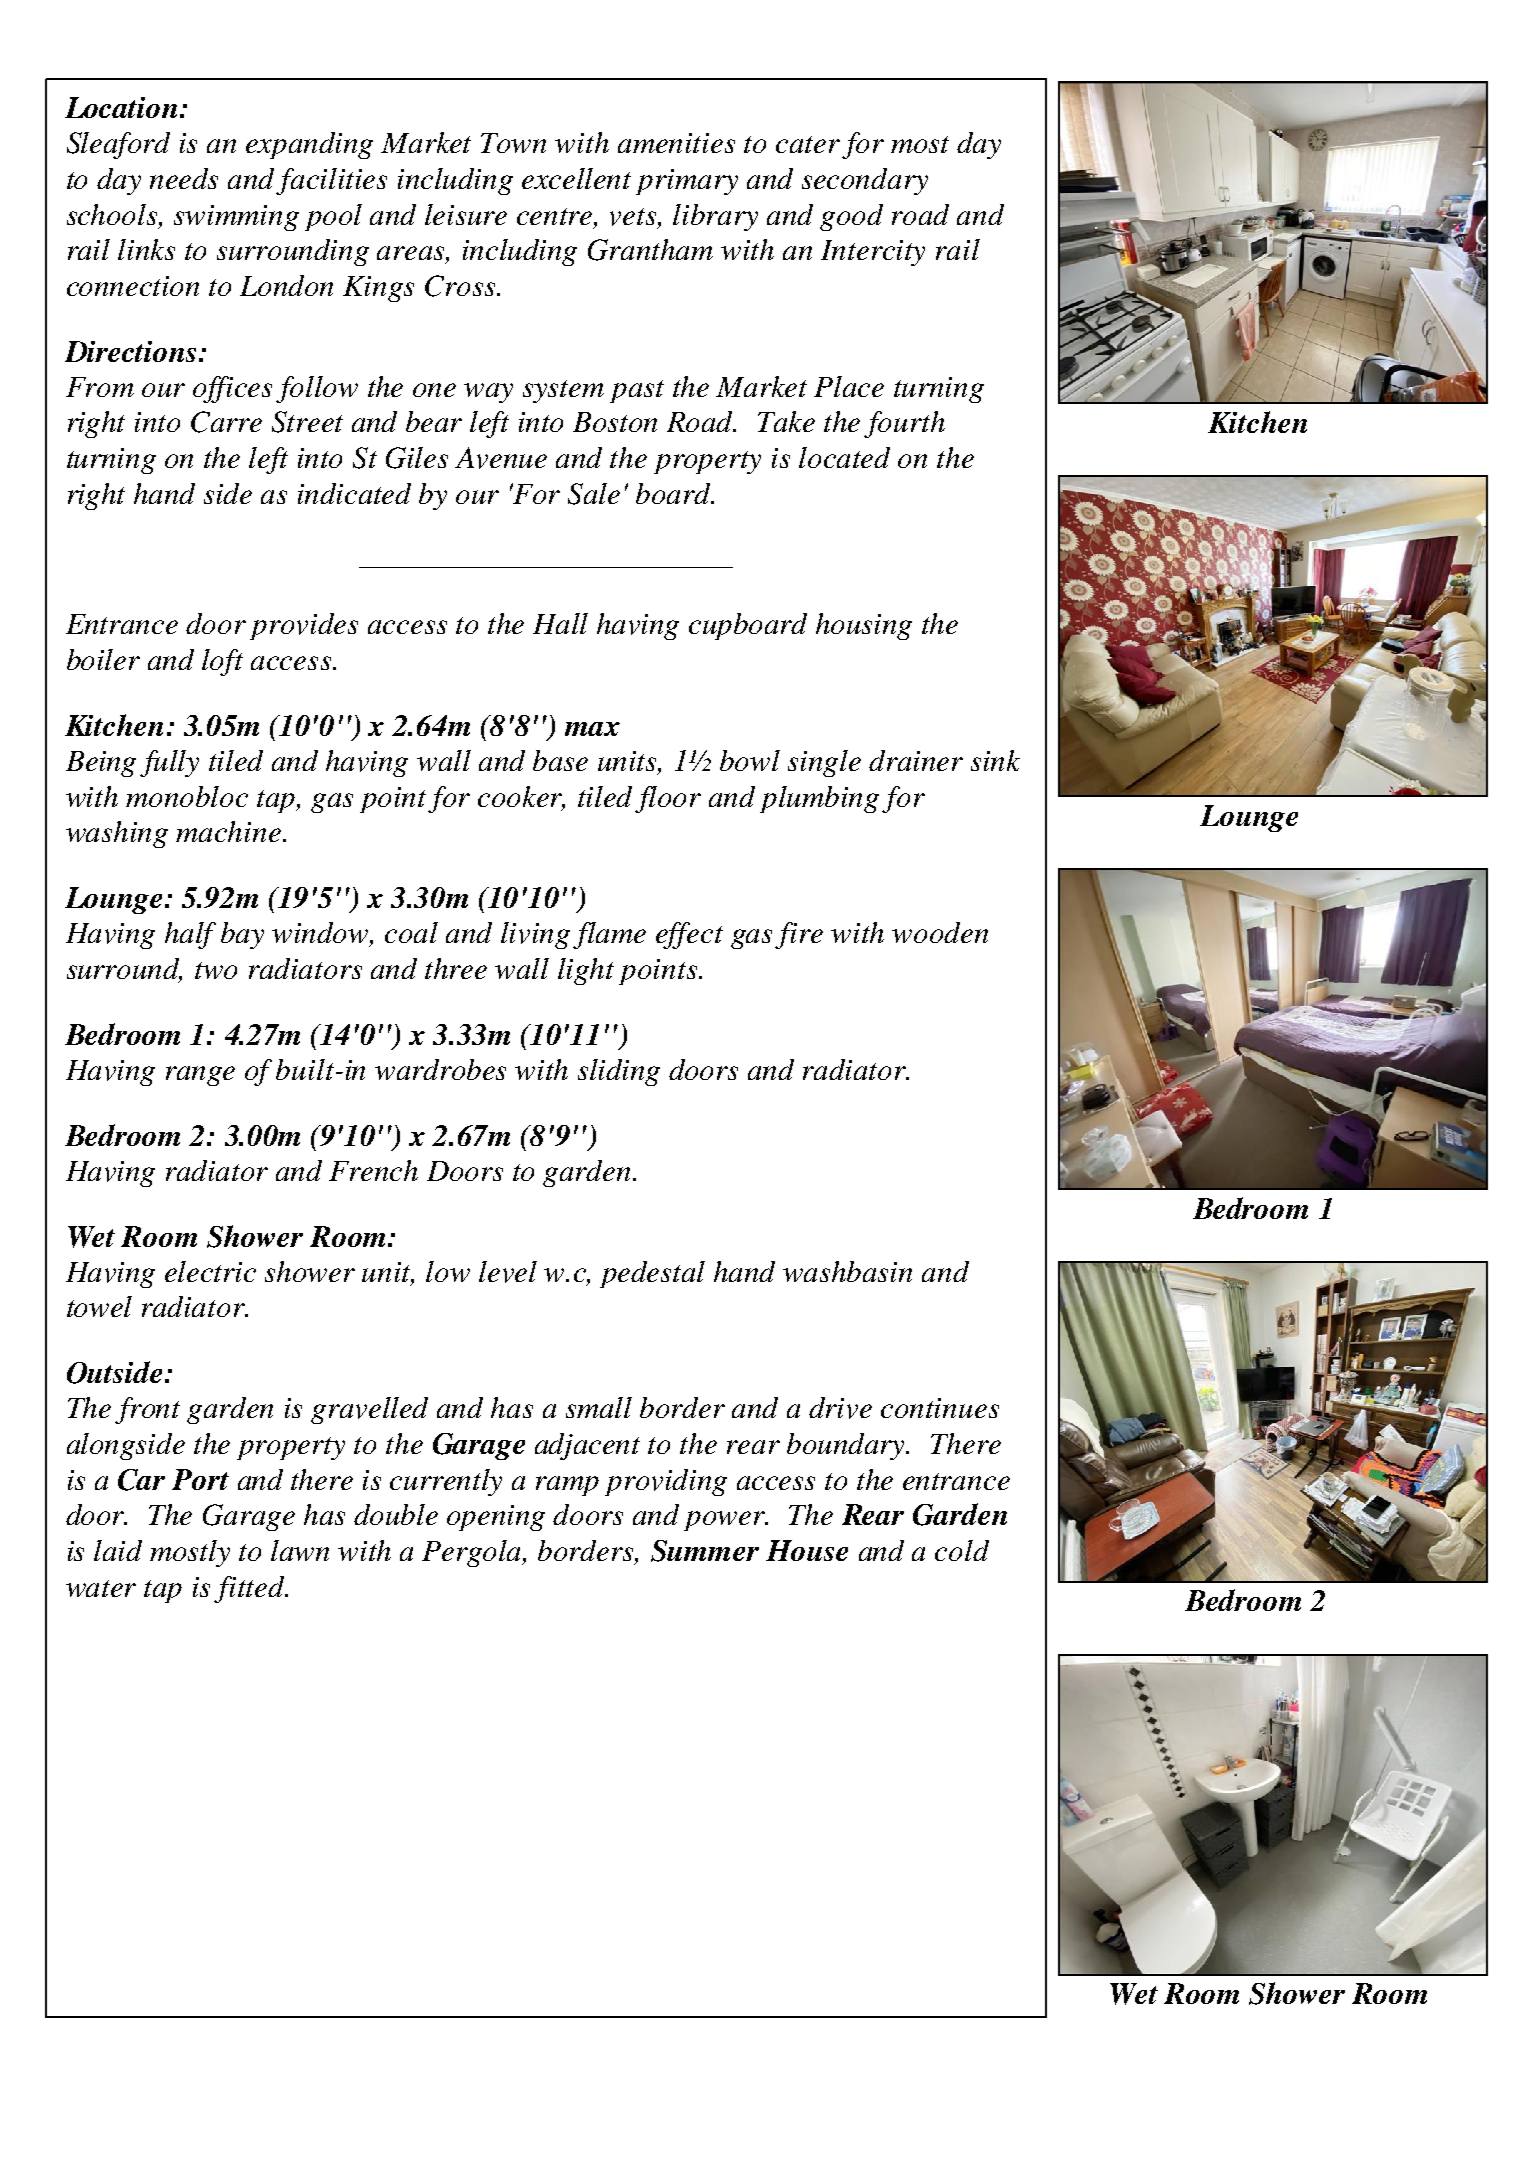 This document has height=2174, width=1538. I want to click on wooden, so click(940, 932).
